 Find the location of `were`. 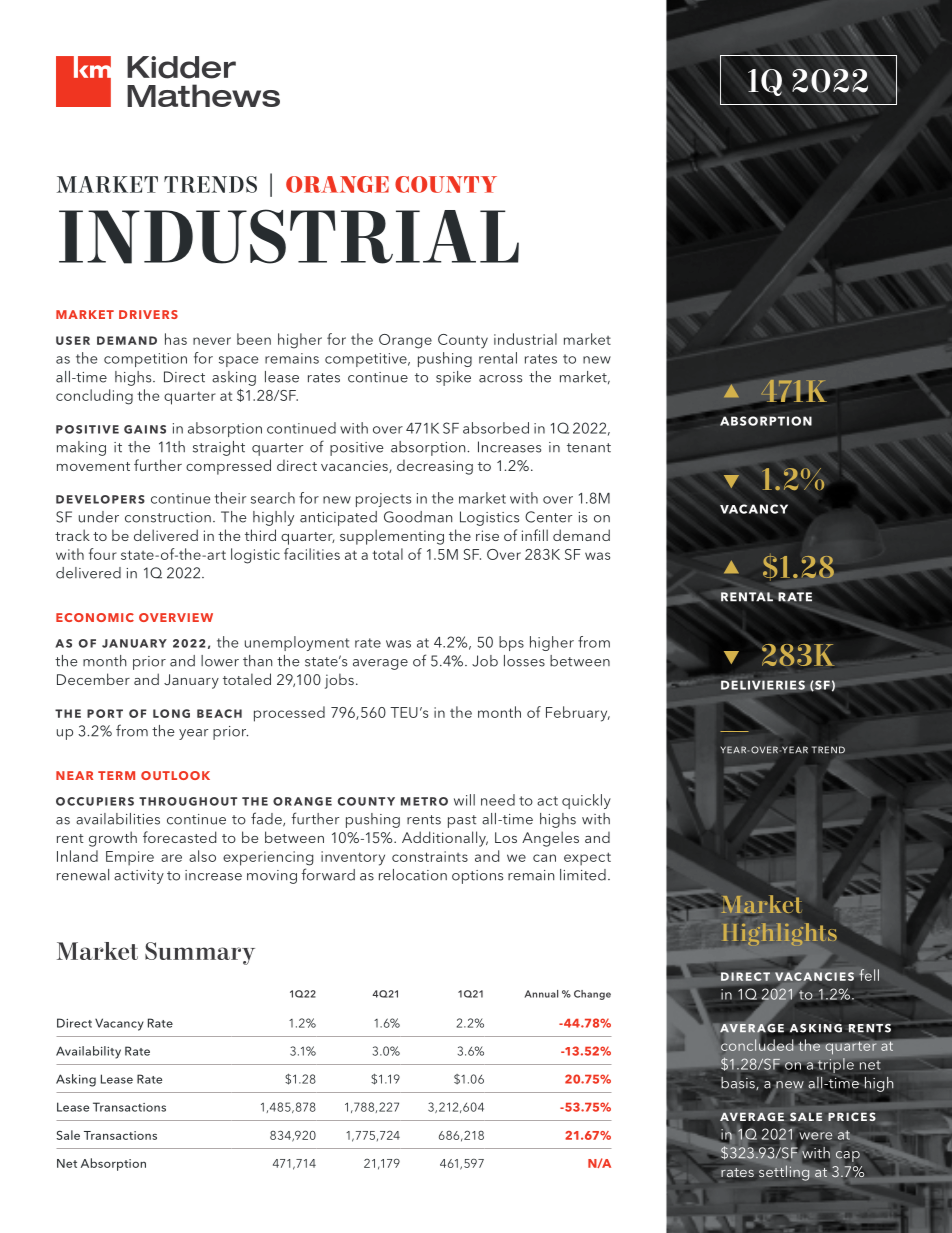

were is located at coordinates (816, 1136).
